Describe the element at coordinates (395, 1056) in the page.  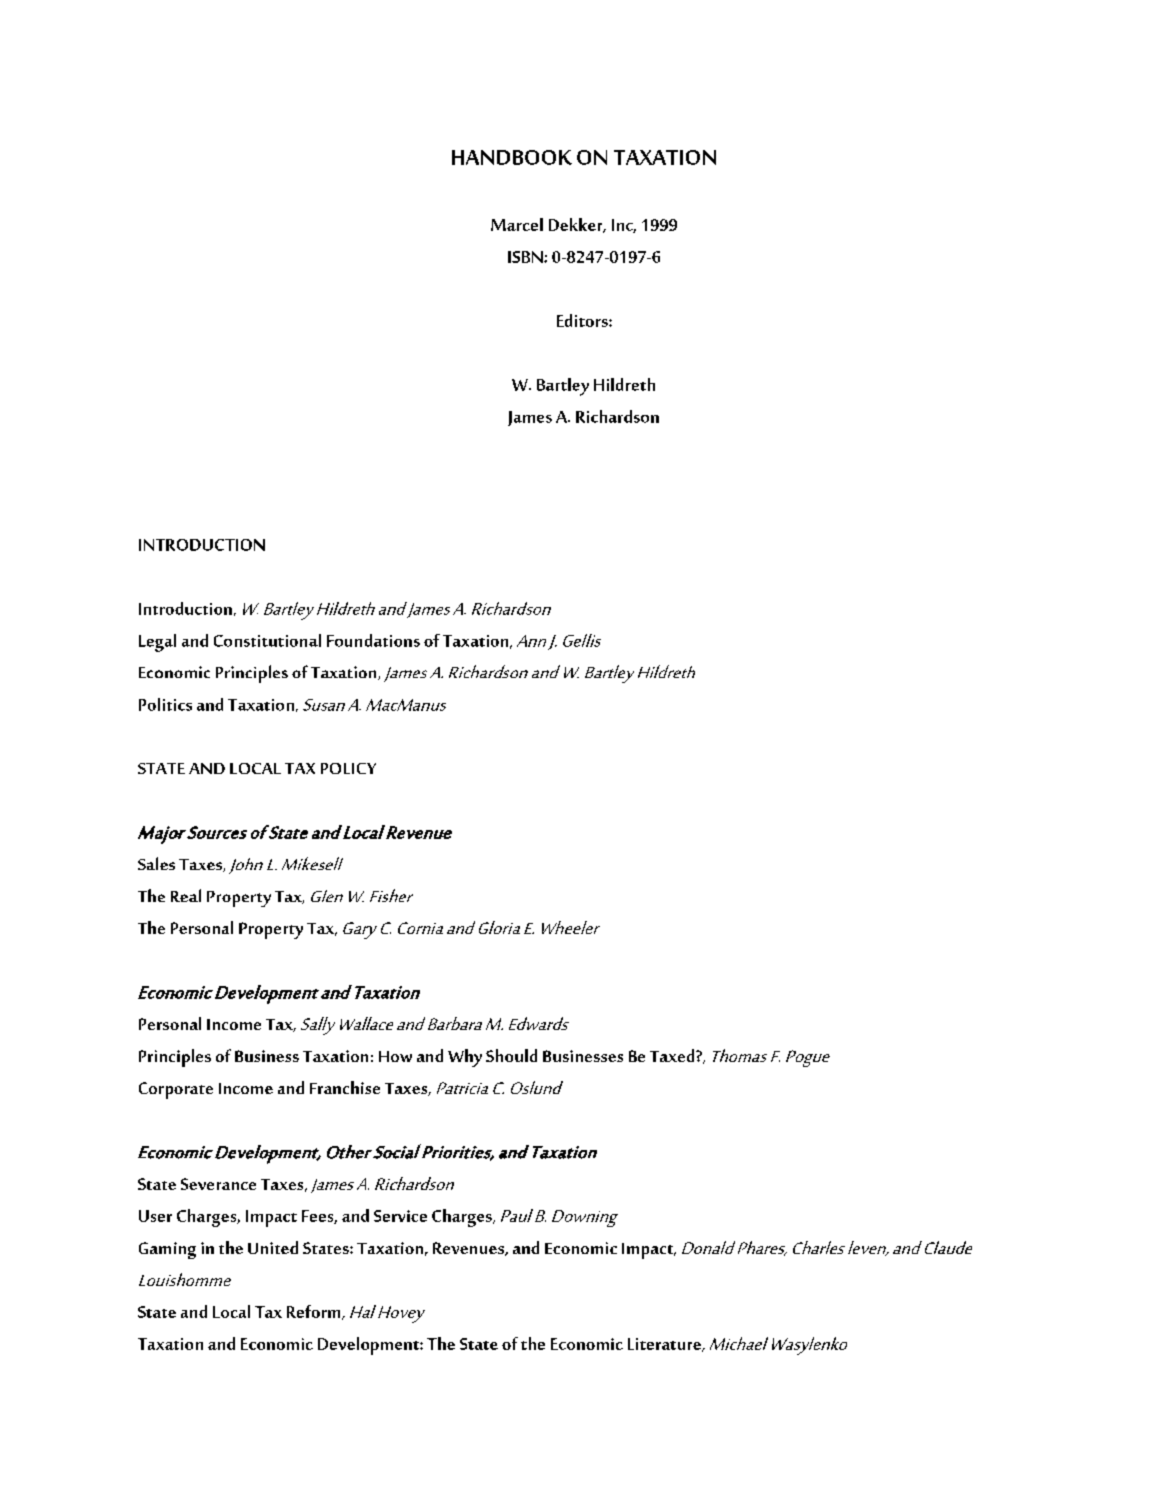
I see `How` at that location.
